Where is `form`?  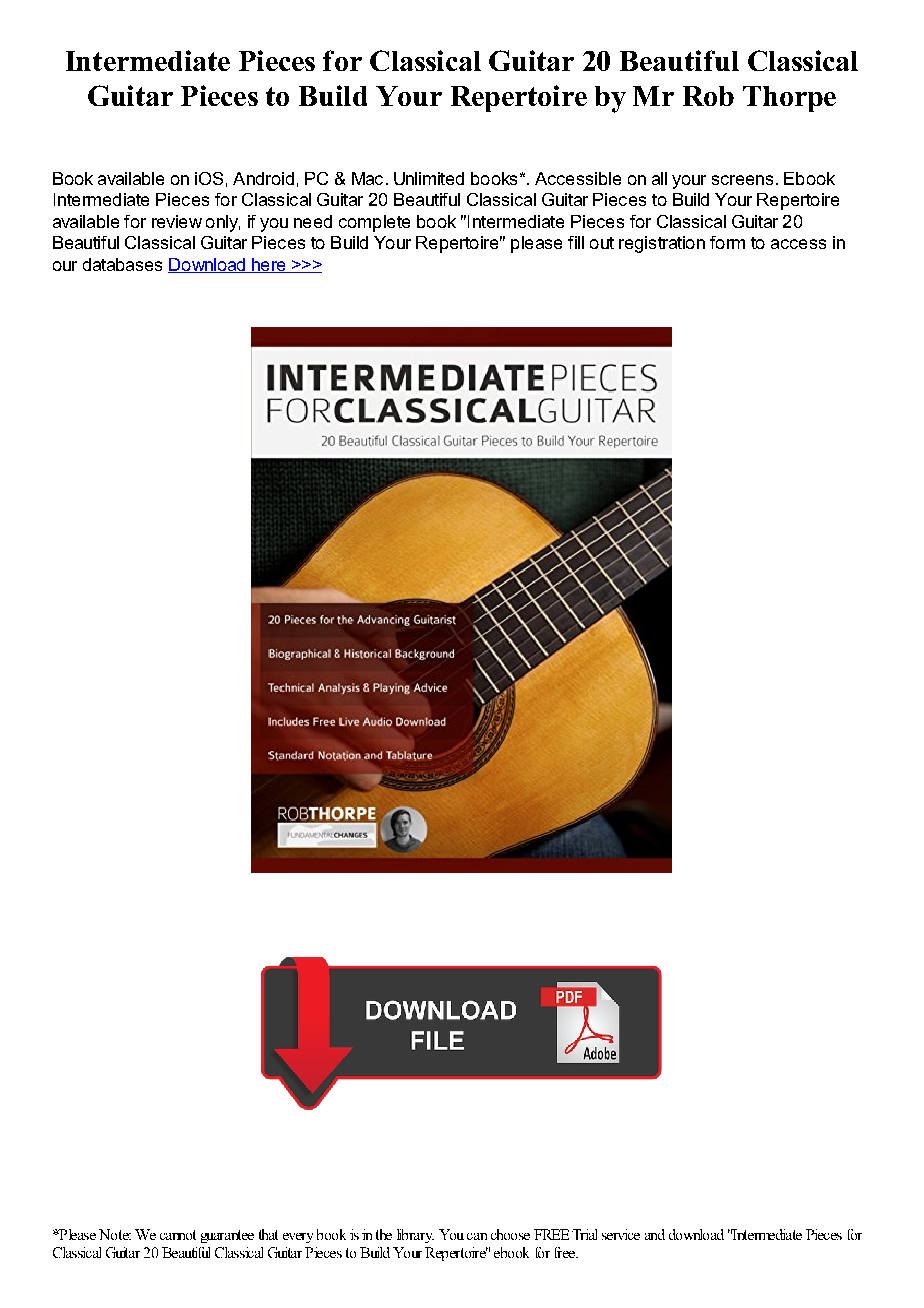 form is located at coordinates (727, 242).
